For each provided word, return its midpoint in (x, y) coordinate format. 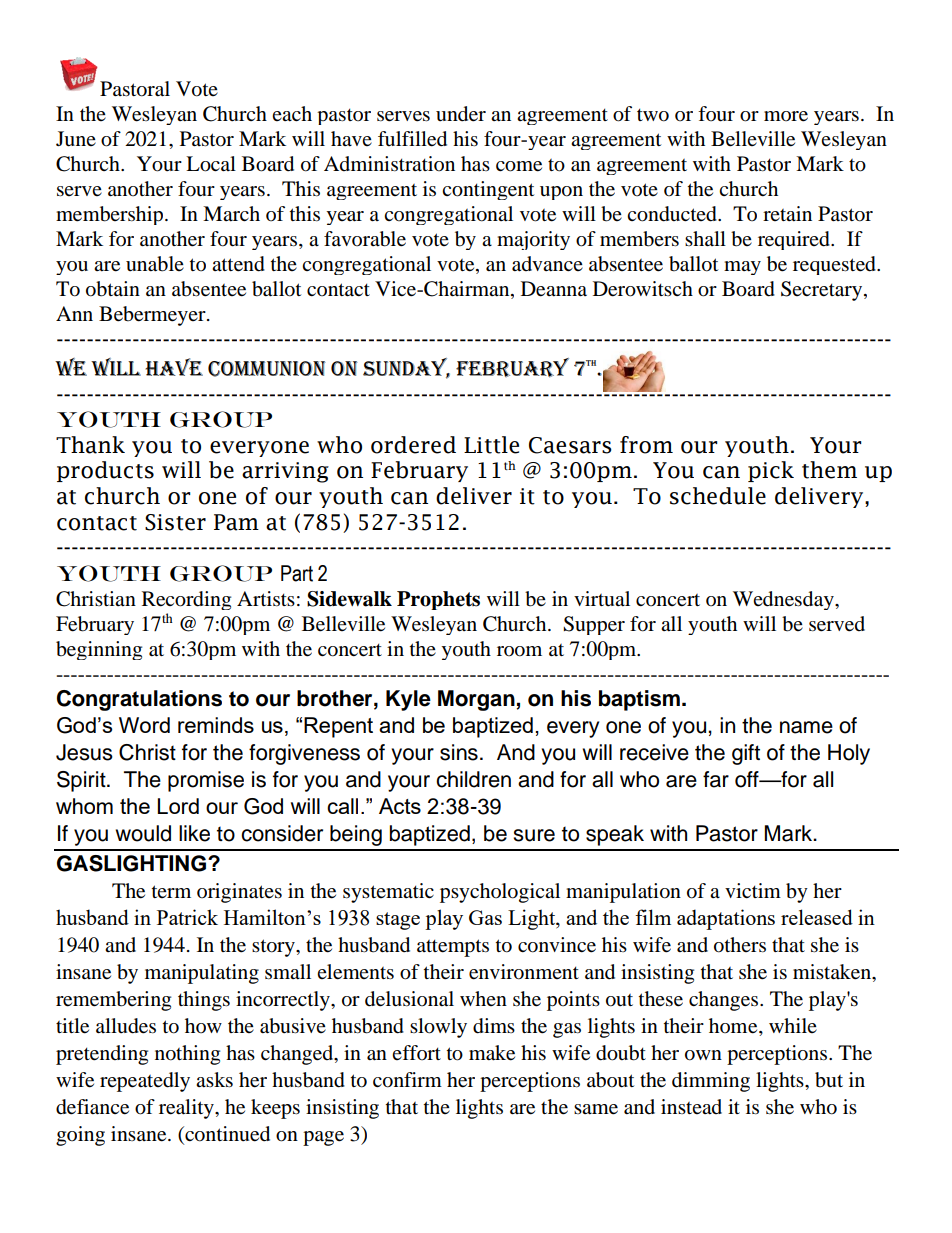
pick (771, 471)
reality (187, 1109)
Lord (178, 806)
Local (211, 164)
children (473, 779)
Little (491, 445)
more (786, 116)
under (461, 114)
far (716, 779)
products (105, 471)
